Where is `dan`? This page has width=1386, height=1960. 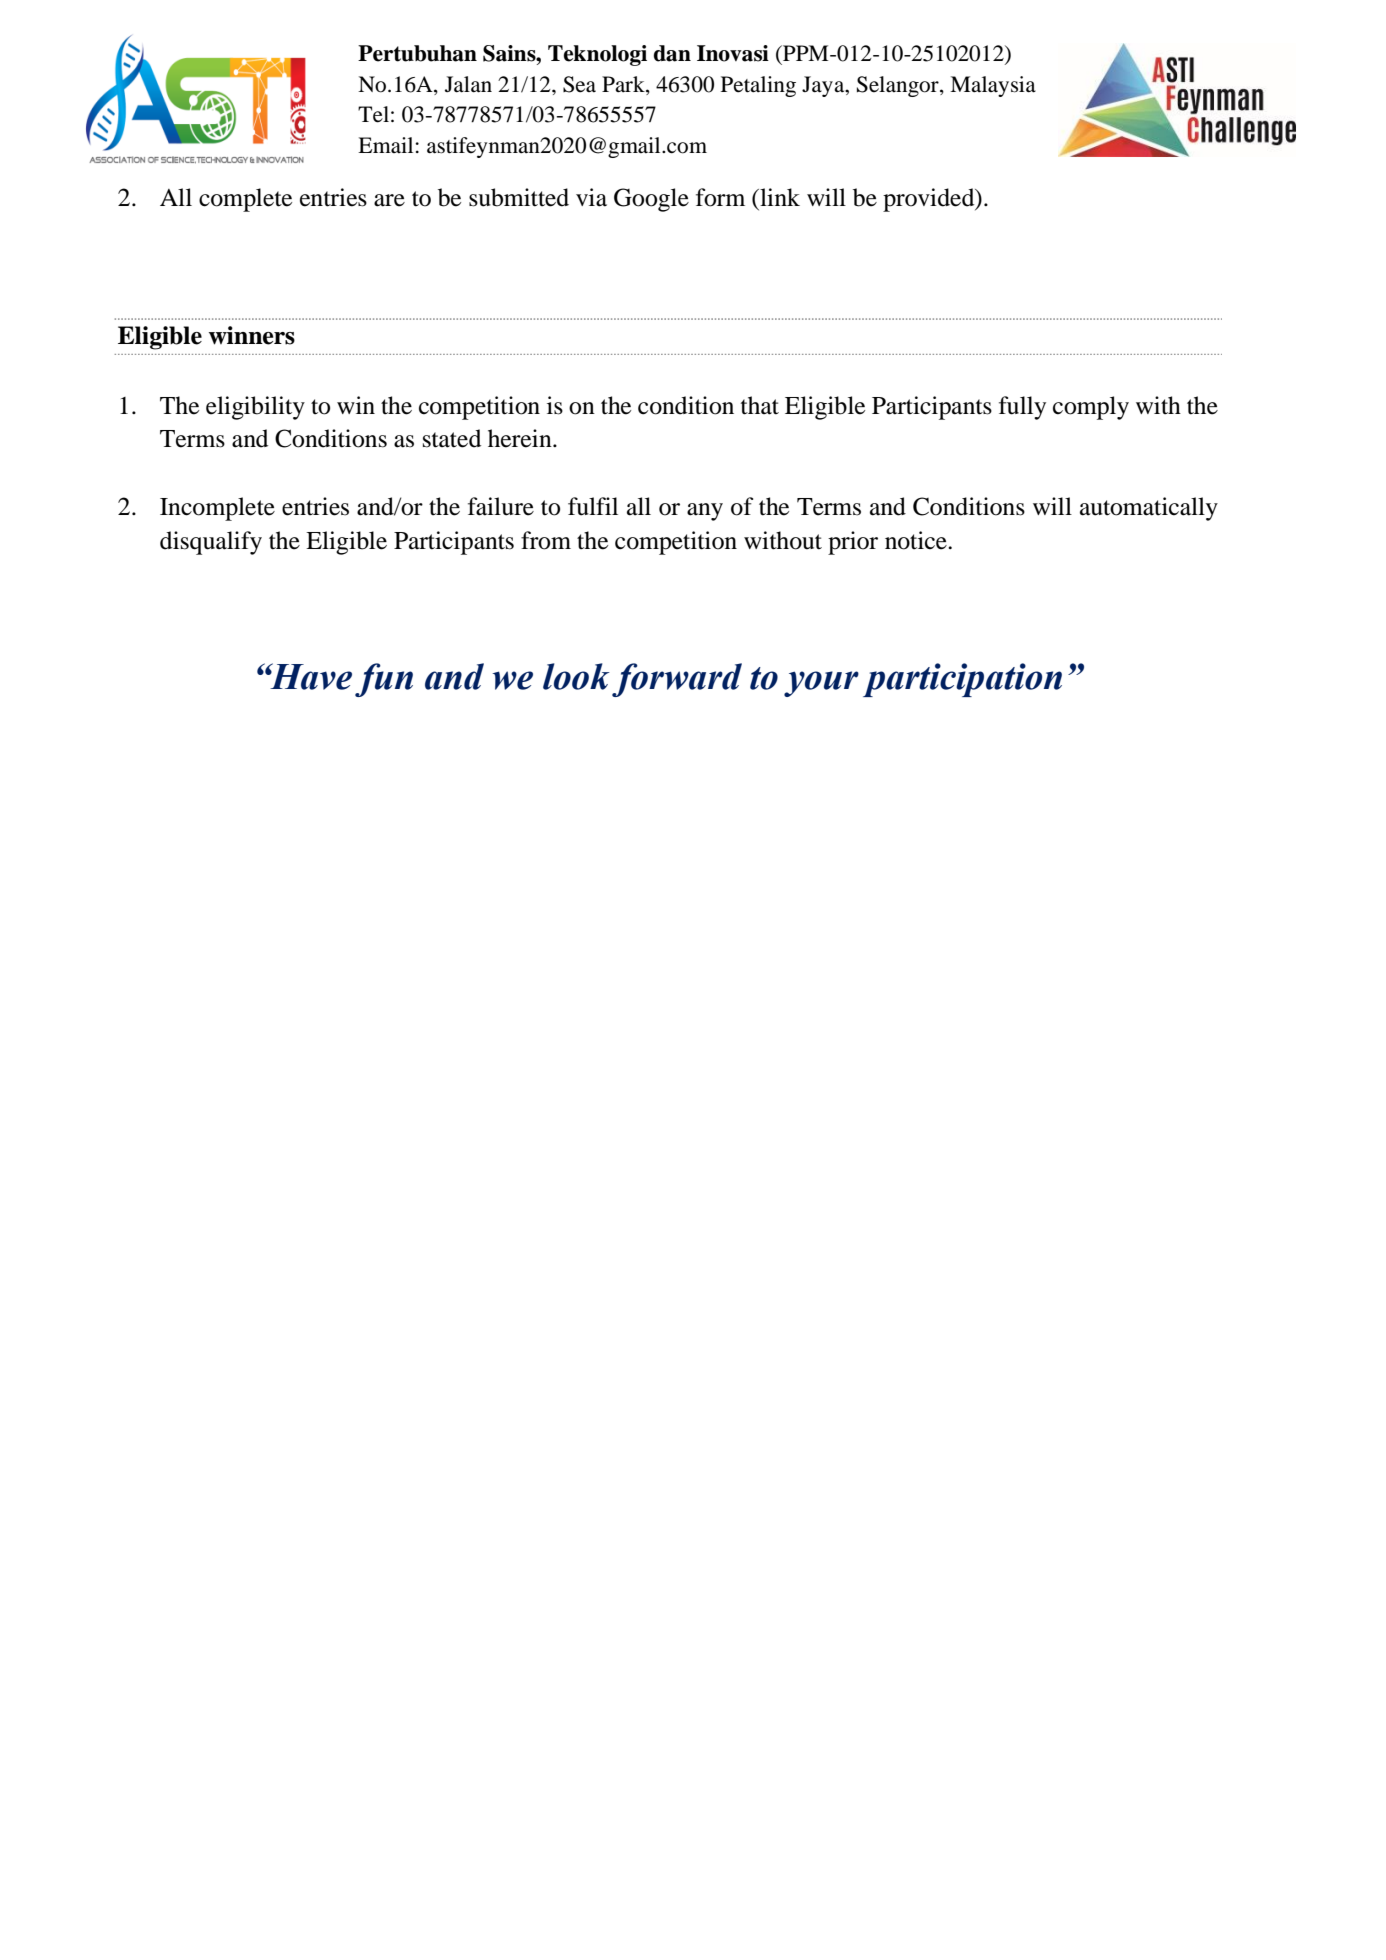 dan is located at coordinates (672, 53).
